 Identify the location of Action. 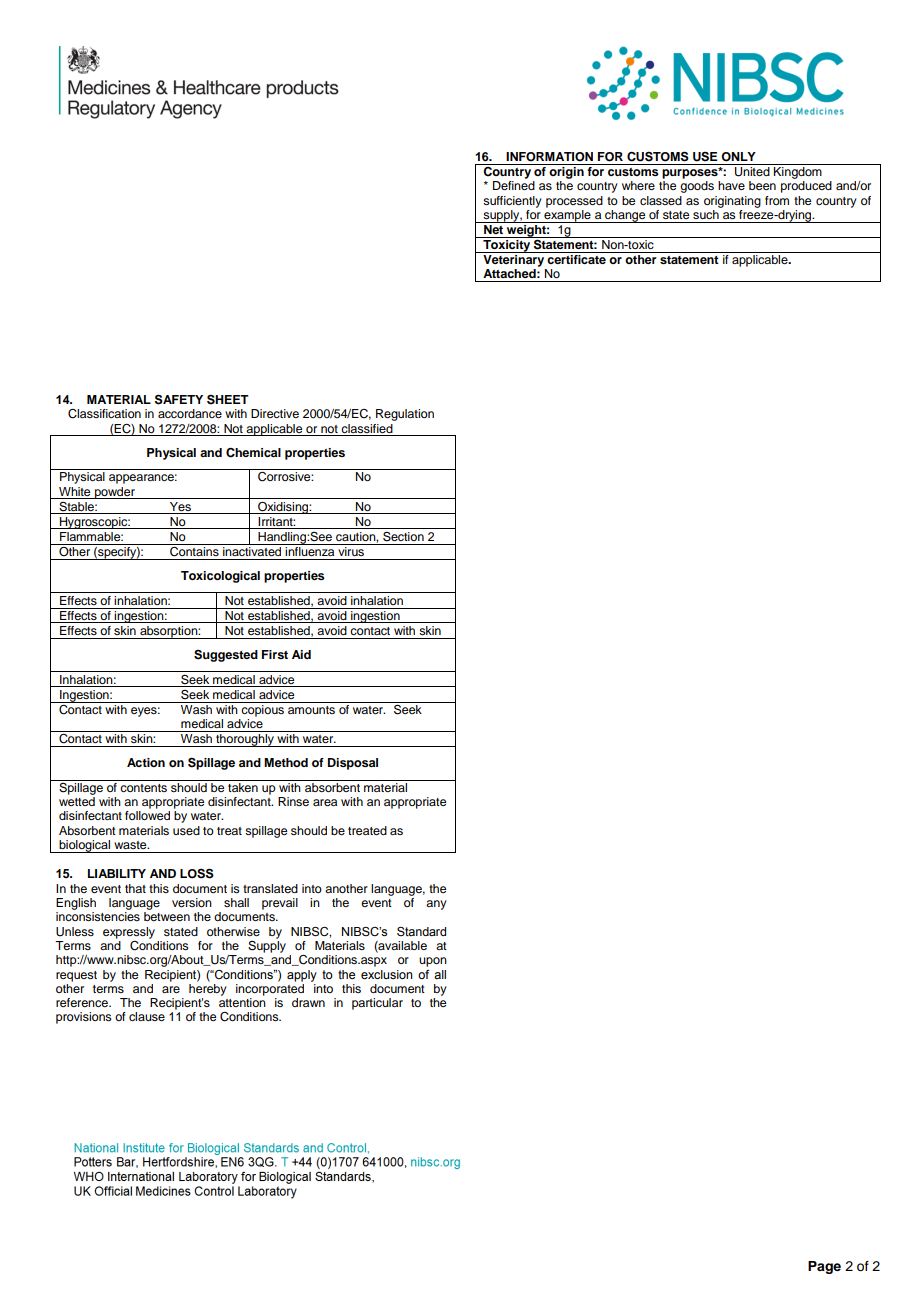
(146, 762).
